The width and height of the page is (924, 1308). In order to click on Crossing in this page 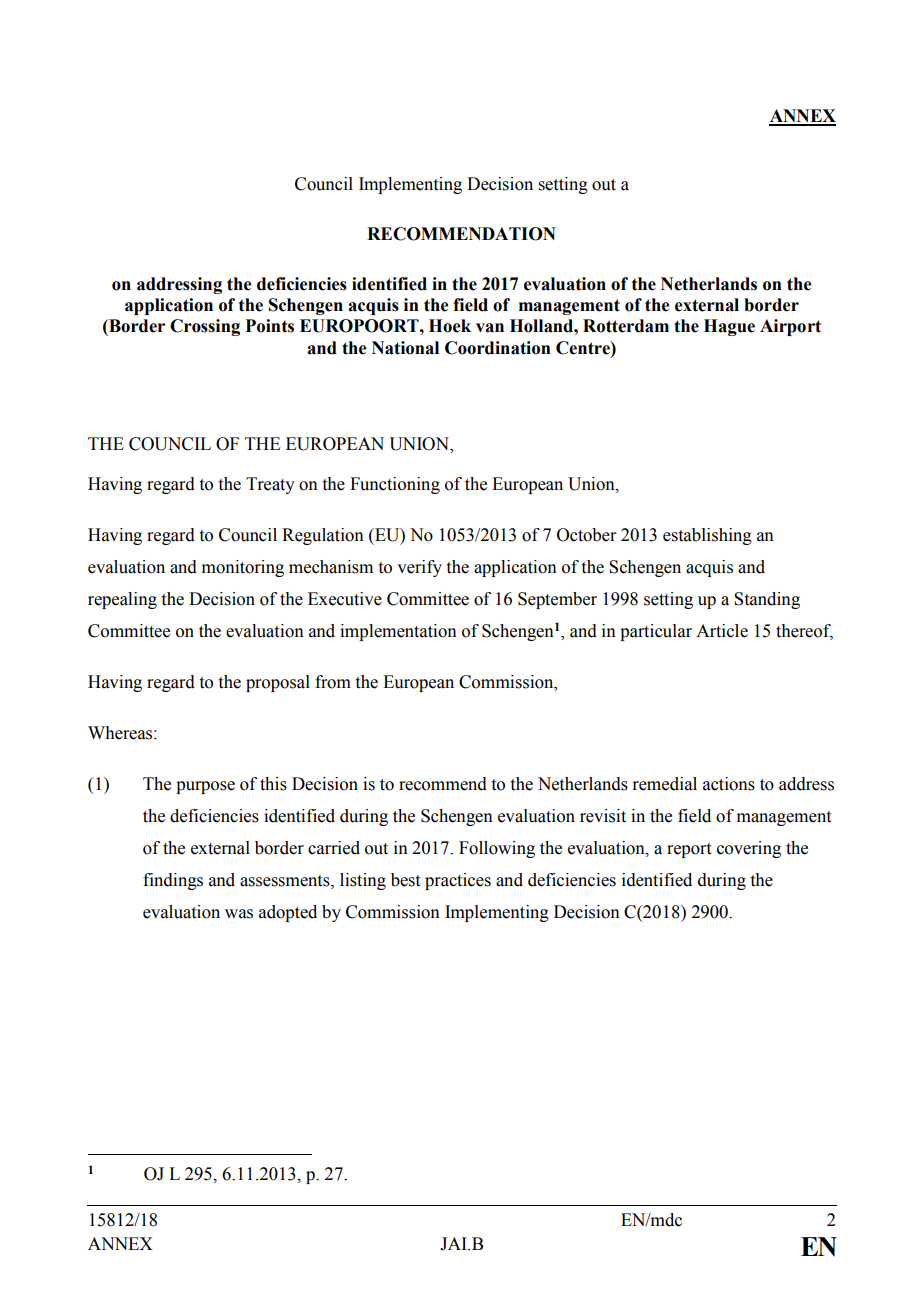, I will do `click(205, 327)`.
